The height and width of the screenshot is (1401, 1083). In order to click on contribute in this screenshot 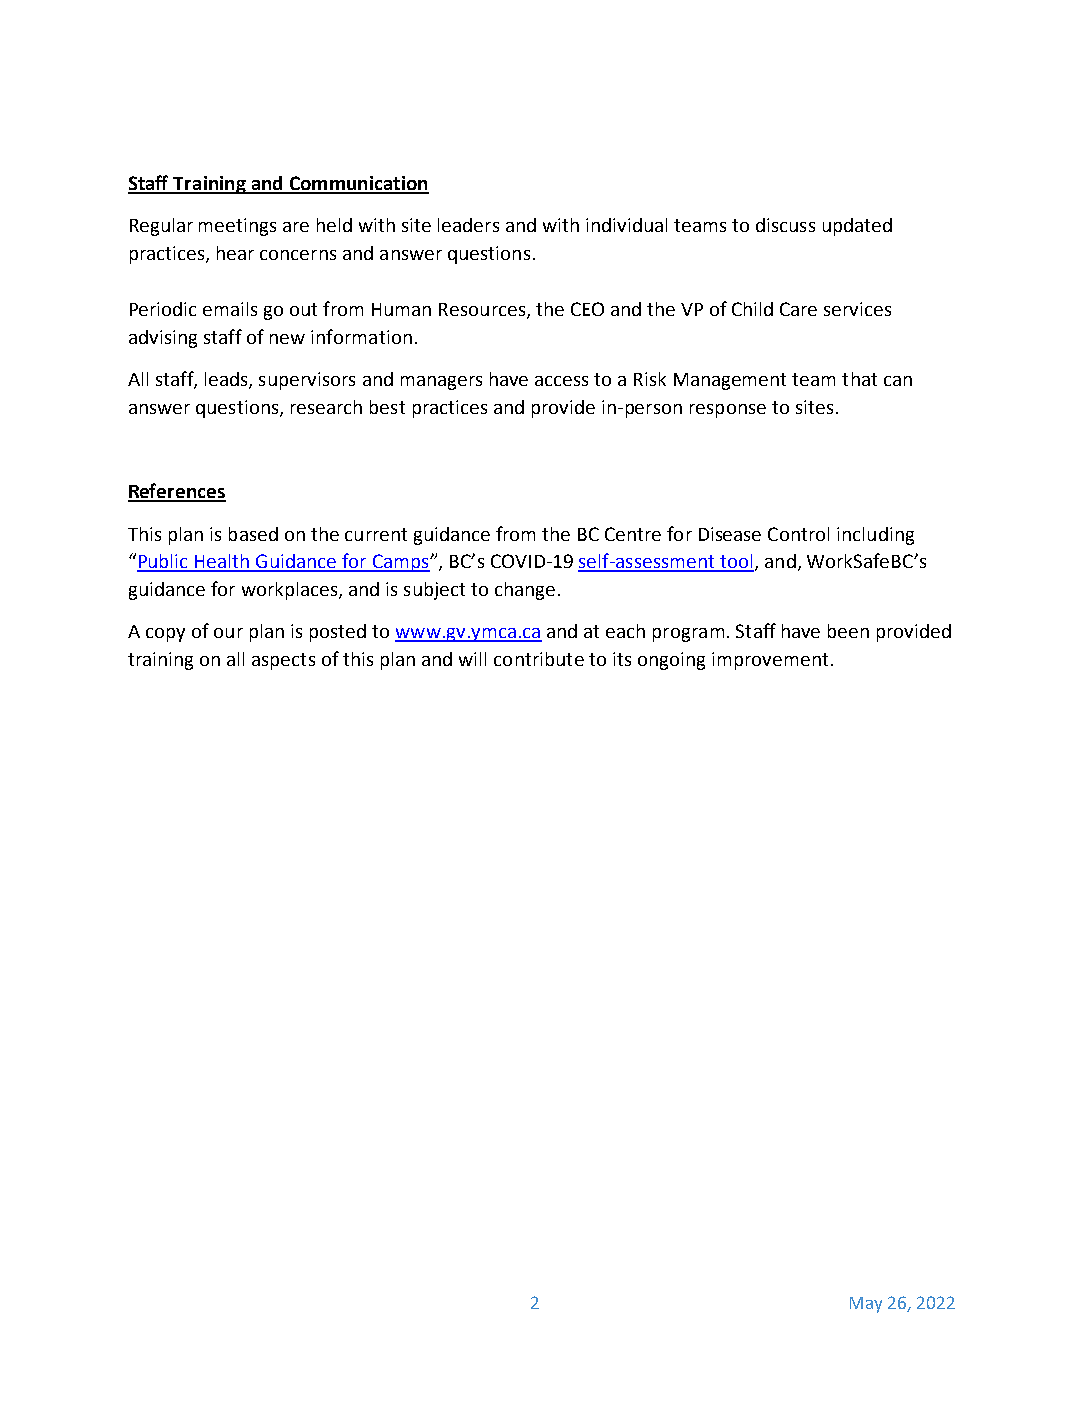, I will do `click(539, 659)`.
